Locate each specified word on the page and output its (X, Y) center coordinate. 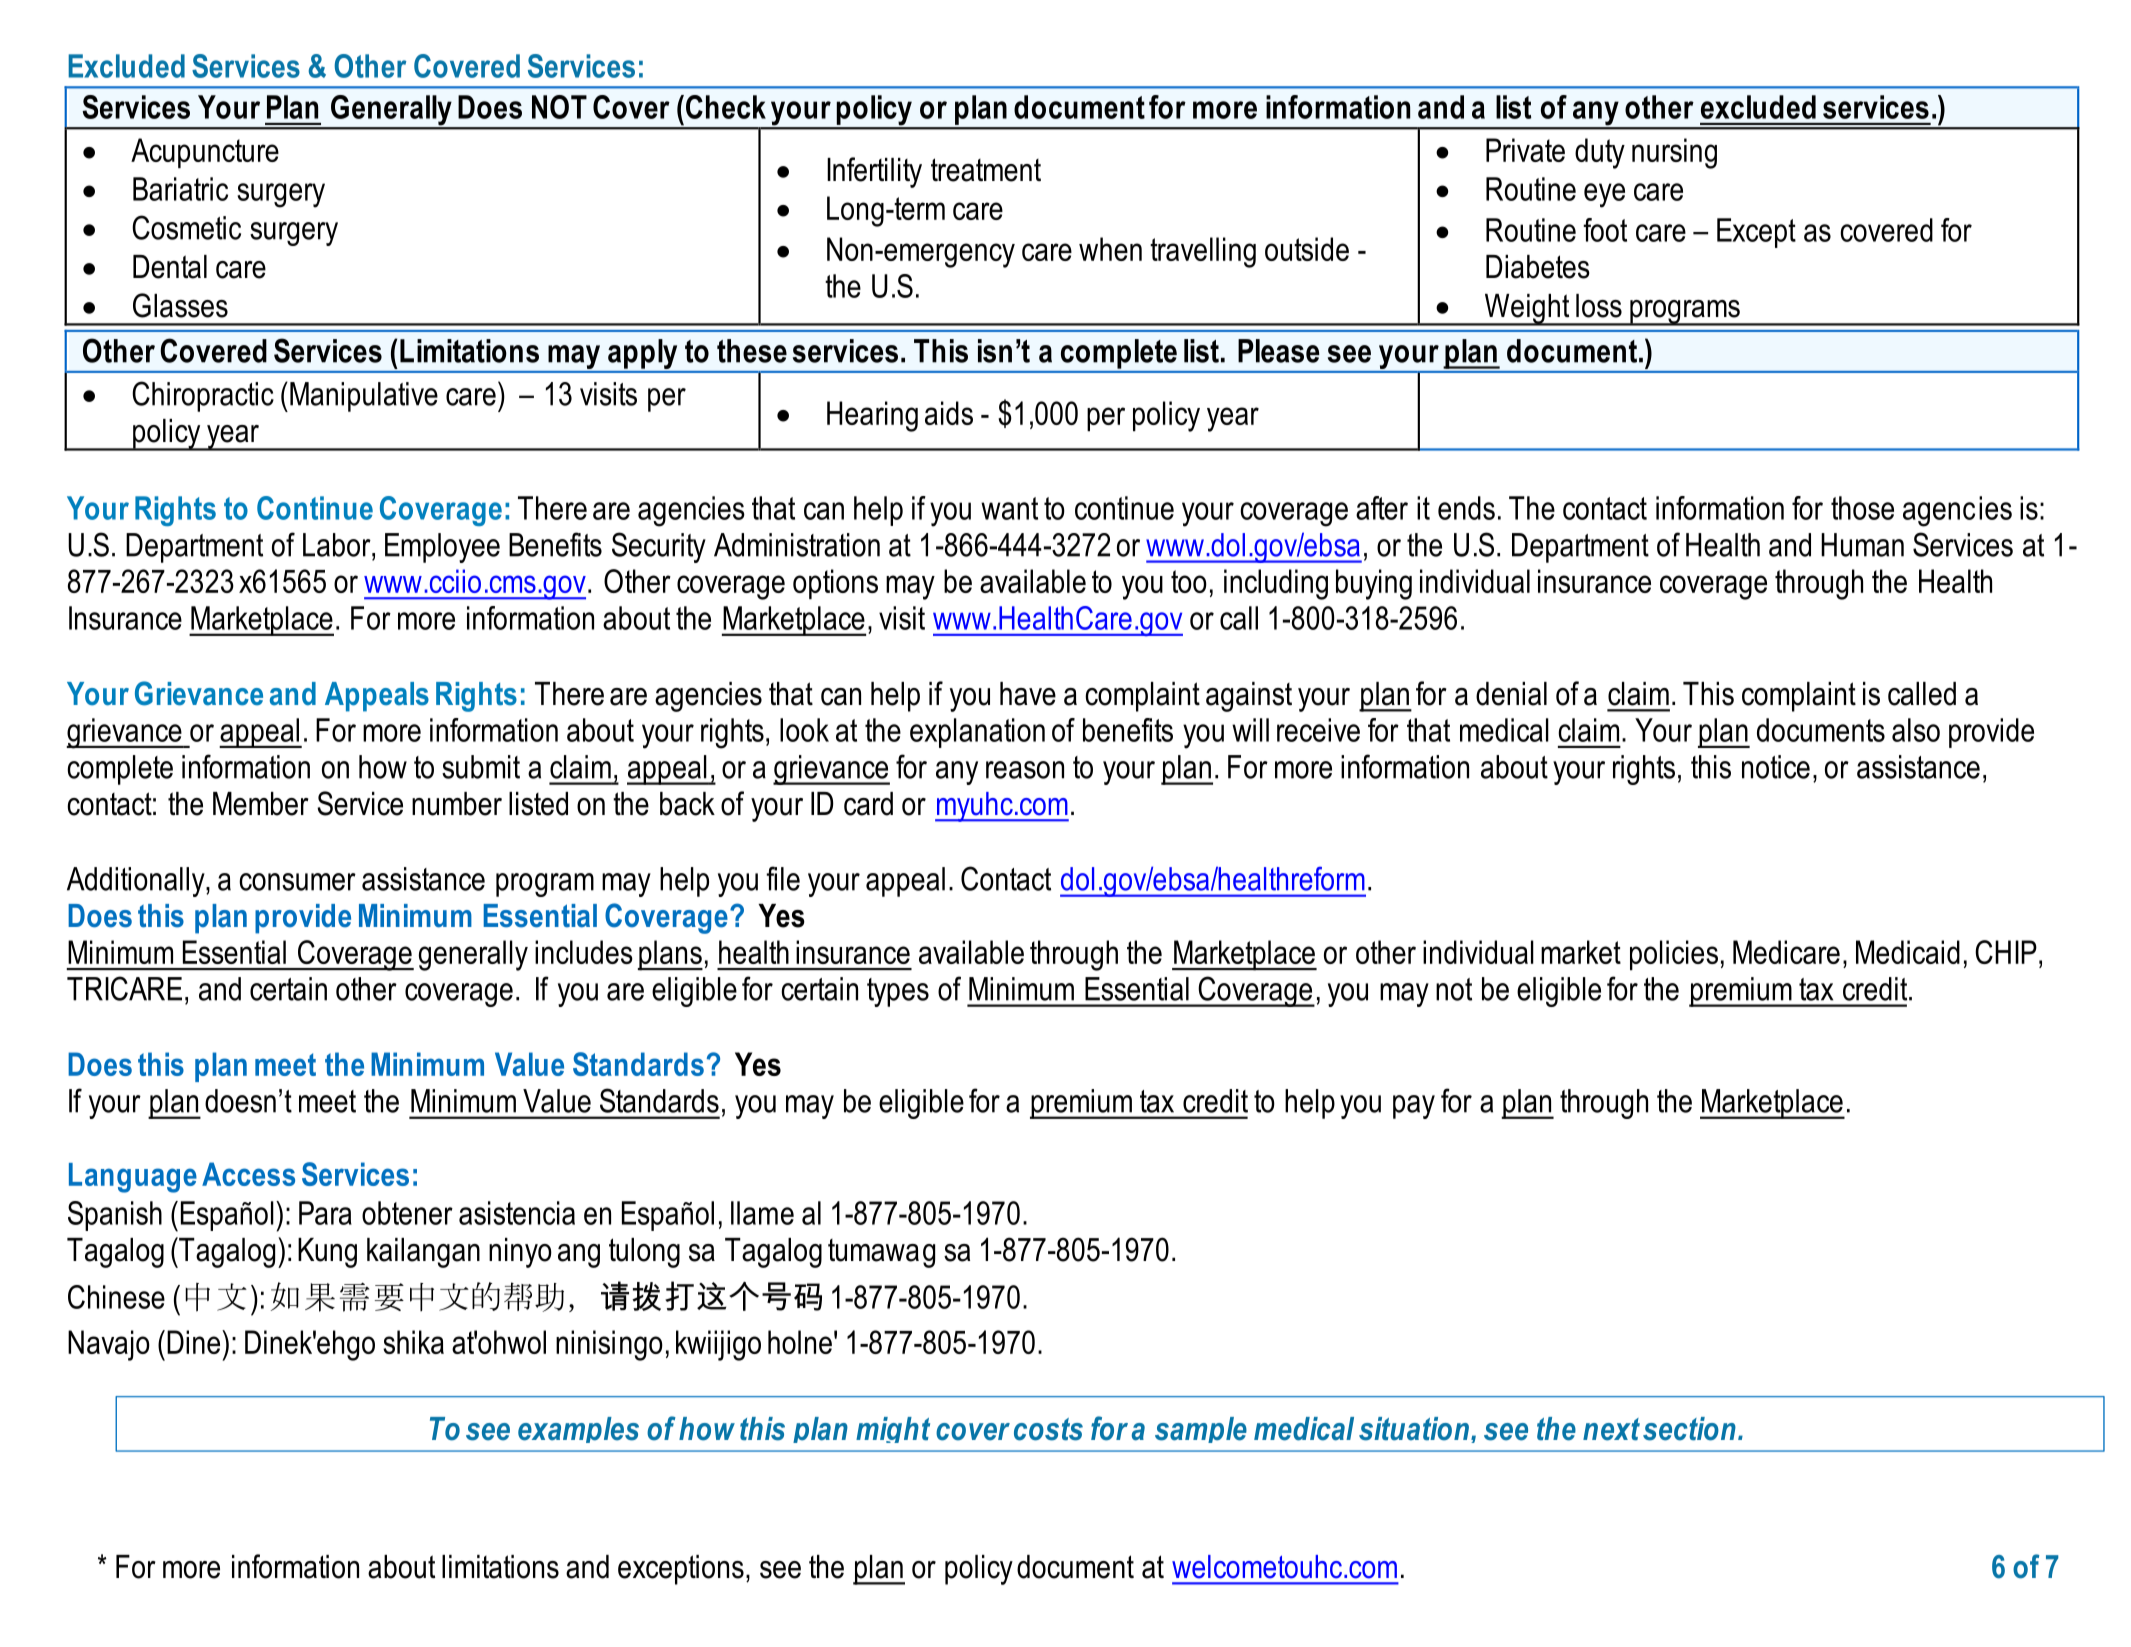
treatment (986, 170)
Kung (327, 1253)
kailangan (423, 1253)
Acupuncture (205, 153)
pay (1414, 1107)
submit (481, 767)
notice (1776, 767)
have (1028, 694)
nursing (1674, 153)
